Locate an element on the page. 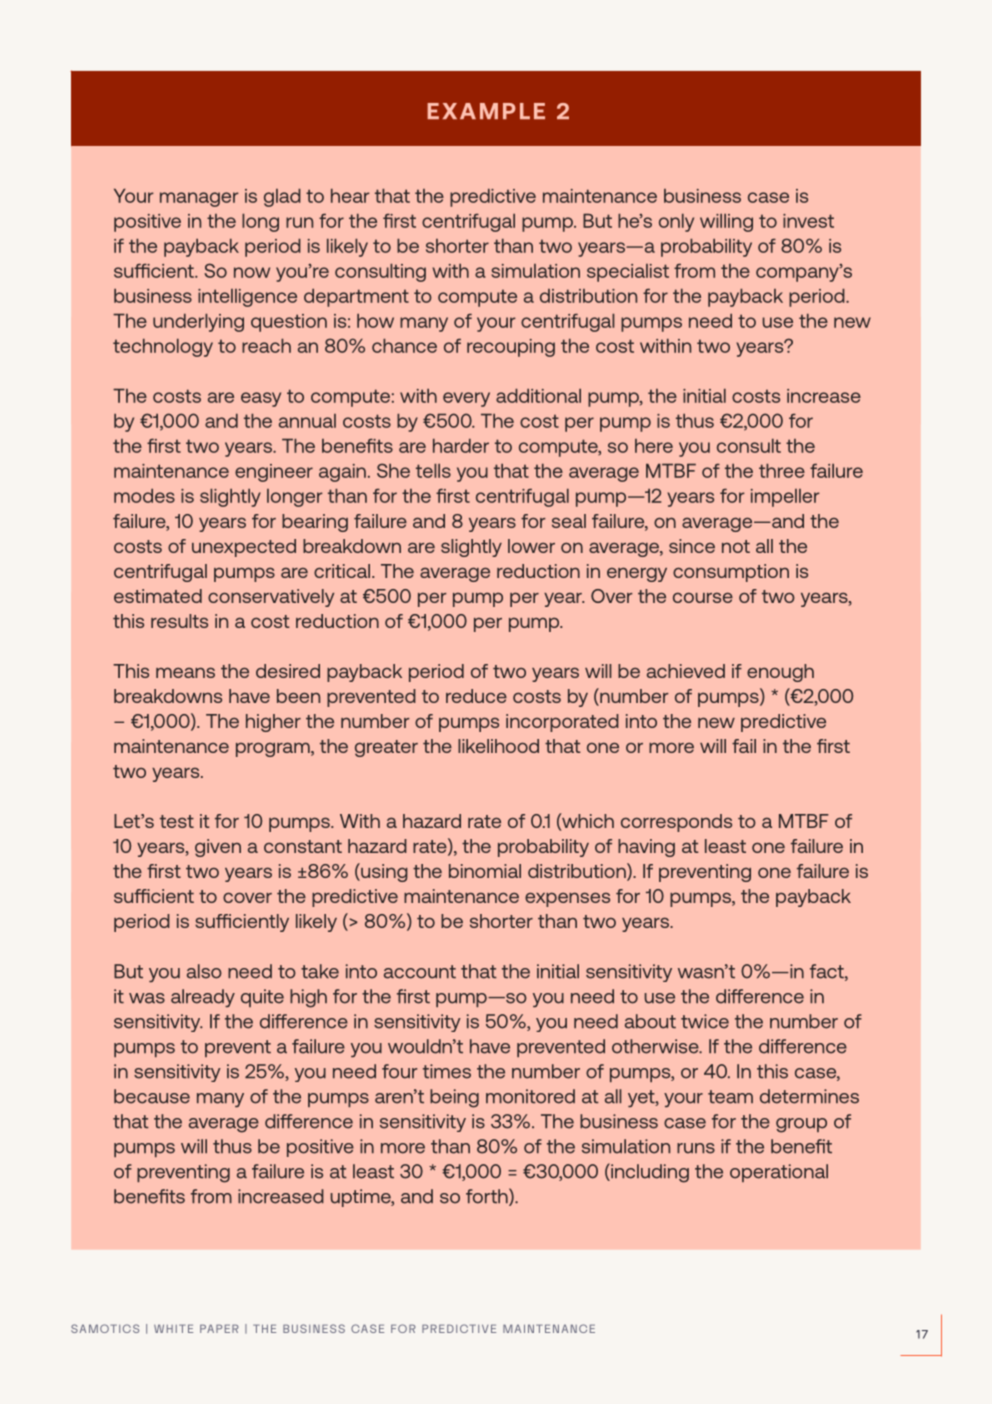 This page has height=1404, width=992. hear is located at coordinates (350, 196).
